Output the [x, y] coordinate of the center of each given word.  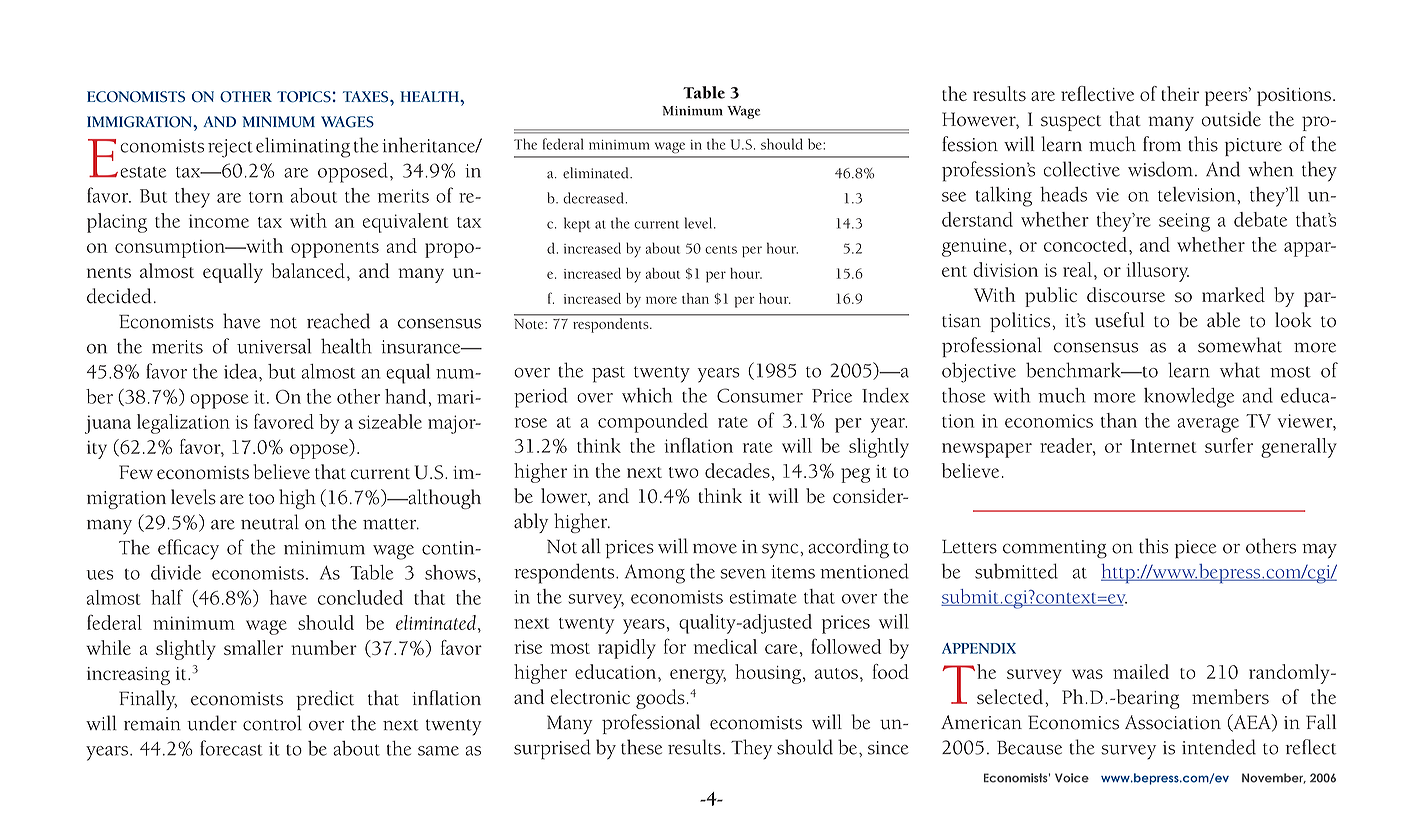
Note [530, 324]
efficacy [188, 549]
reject [230, 148]
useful [1120, 320]
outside [1231, 119]
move [715, 549]
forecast [231, 748]
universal [274, 346]
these [641, 747]
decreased [594, 198]
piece [1195, 549]
